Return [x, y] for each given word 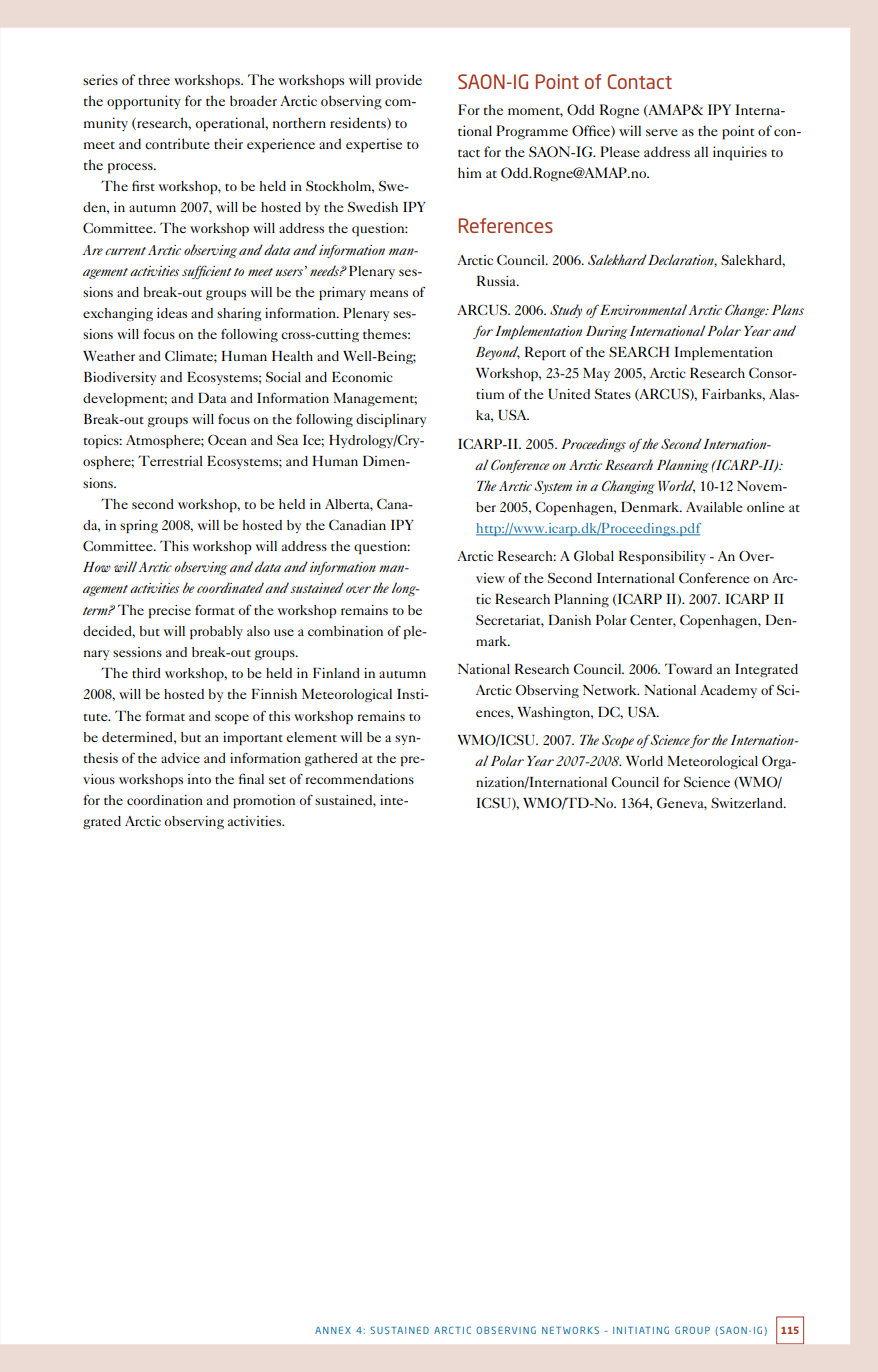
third [146, 673]
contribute [177, 143]
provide [399, 81]
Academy [728, 691]
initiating [641, 1330]
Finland [336, 673]
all [701, 151]
